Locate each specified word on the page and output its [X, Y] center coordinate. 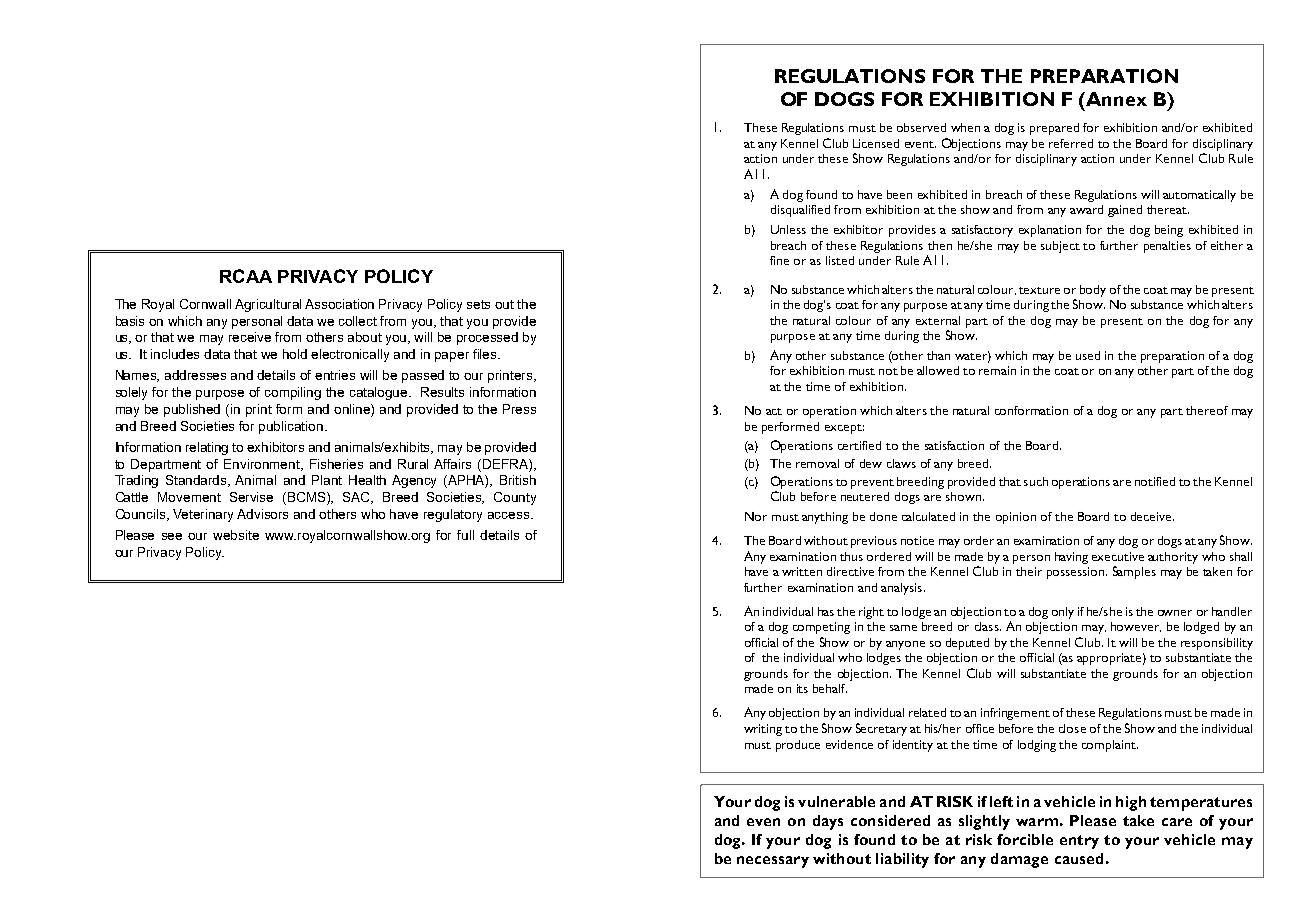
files [486, 354]
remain [997, 370]
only [1063, 613]
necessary [773, 862]
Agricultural [268, 305]
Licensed [876, 143]
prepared [1054, 129]
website [236, 535]
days [828, 822]
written [802, 571]
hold [295, 354]
